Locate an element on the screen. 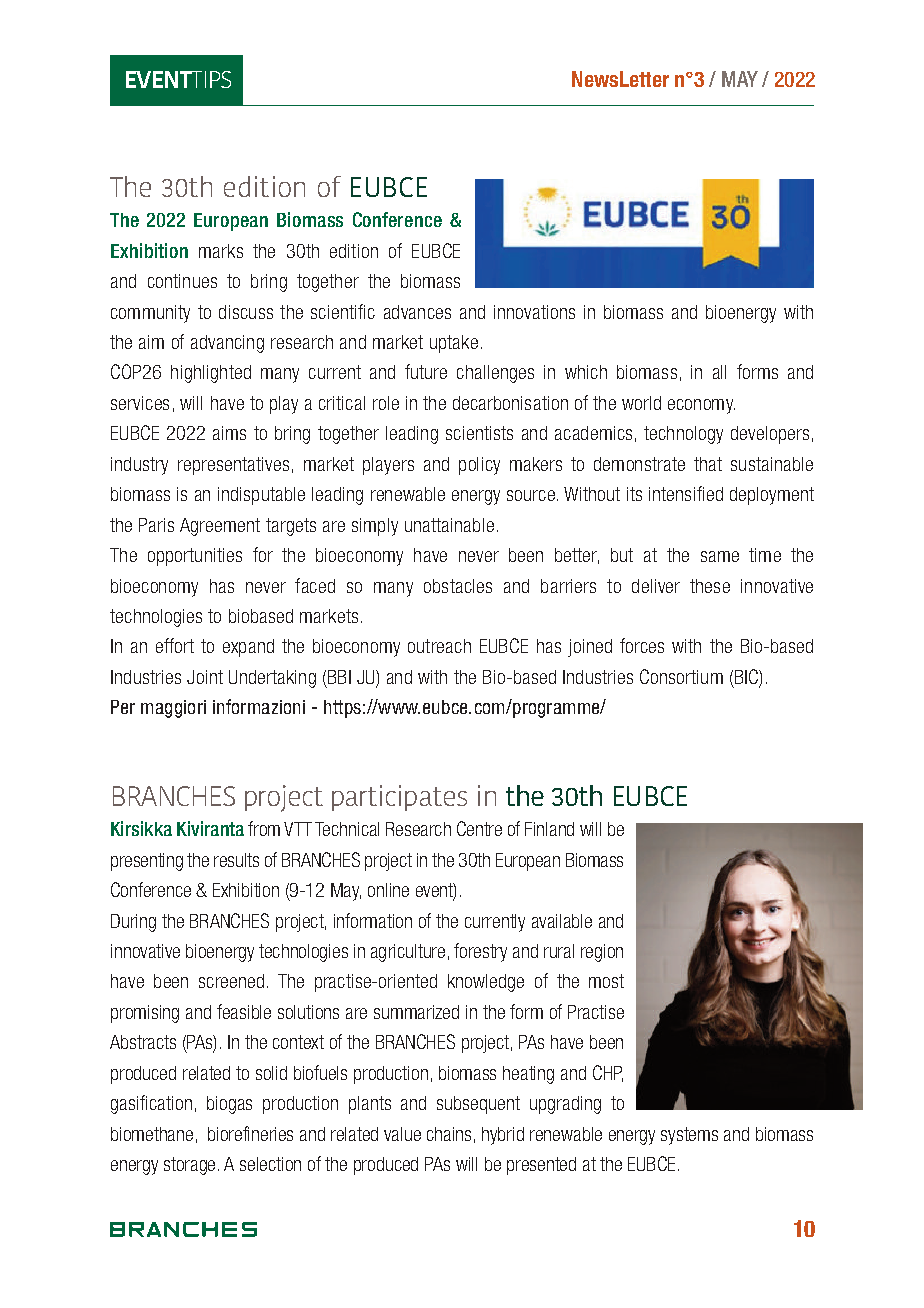  opportunities is located at coordinates (195, 557).
